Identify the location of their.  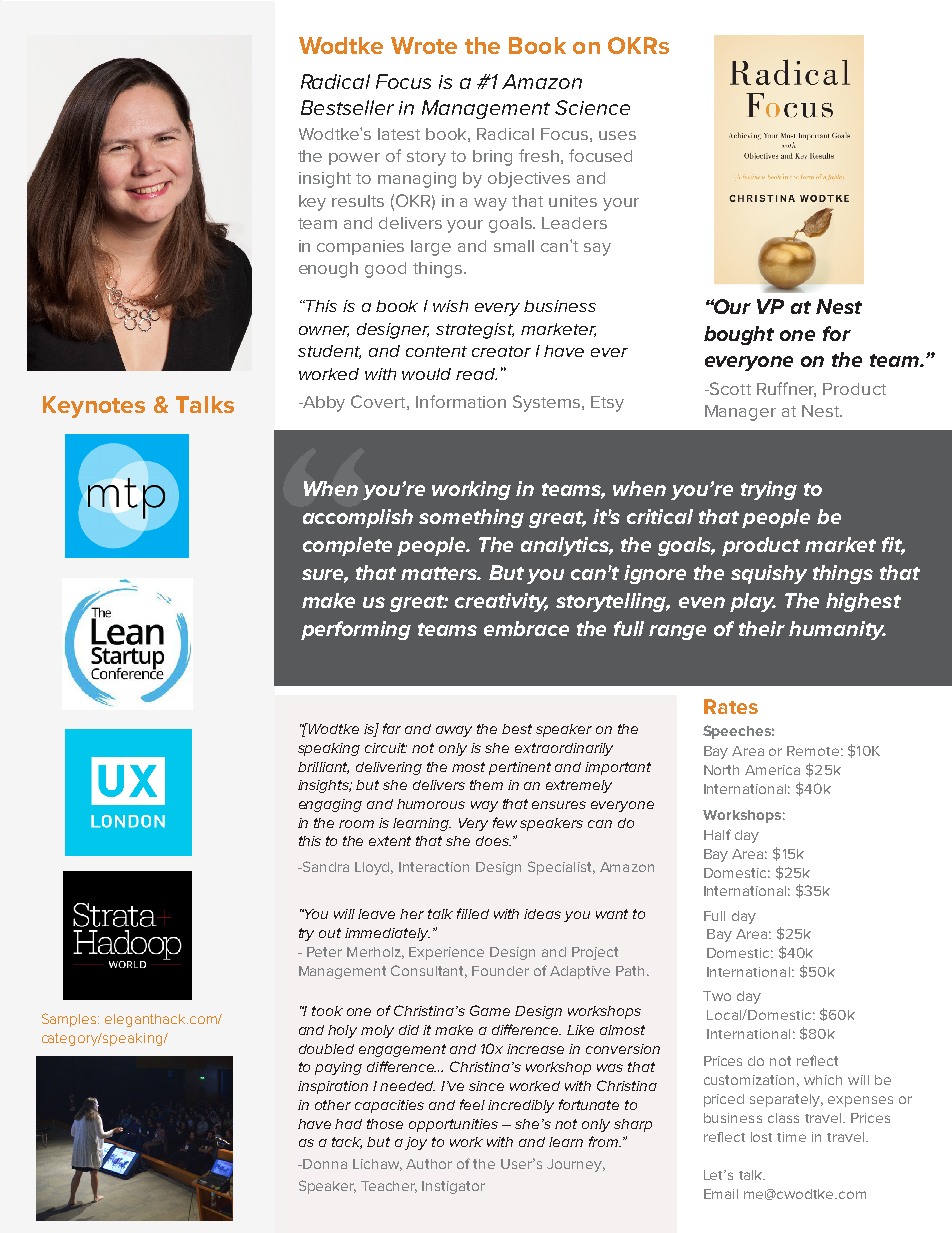
(762, 628).
